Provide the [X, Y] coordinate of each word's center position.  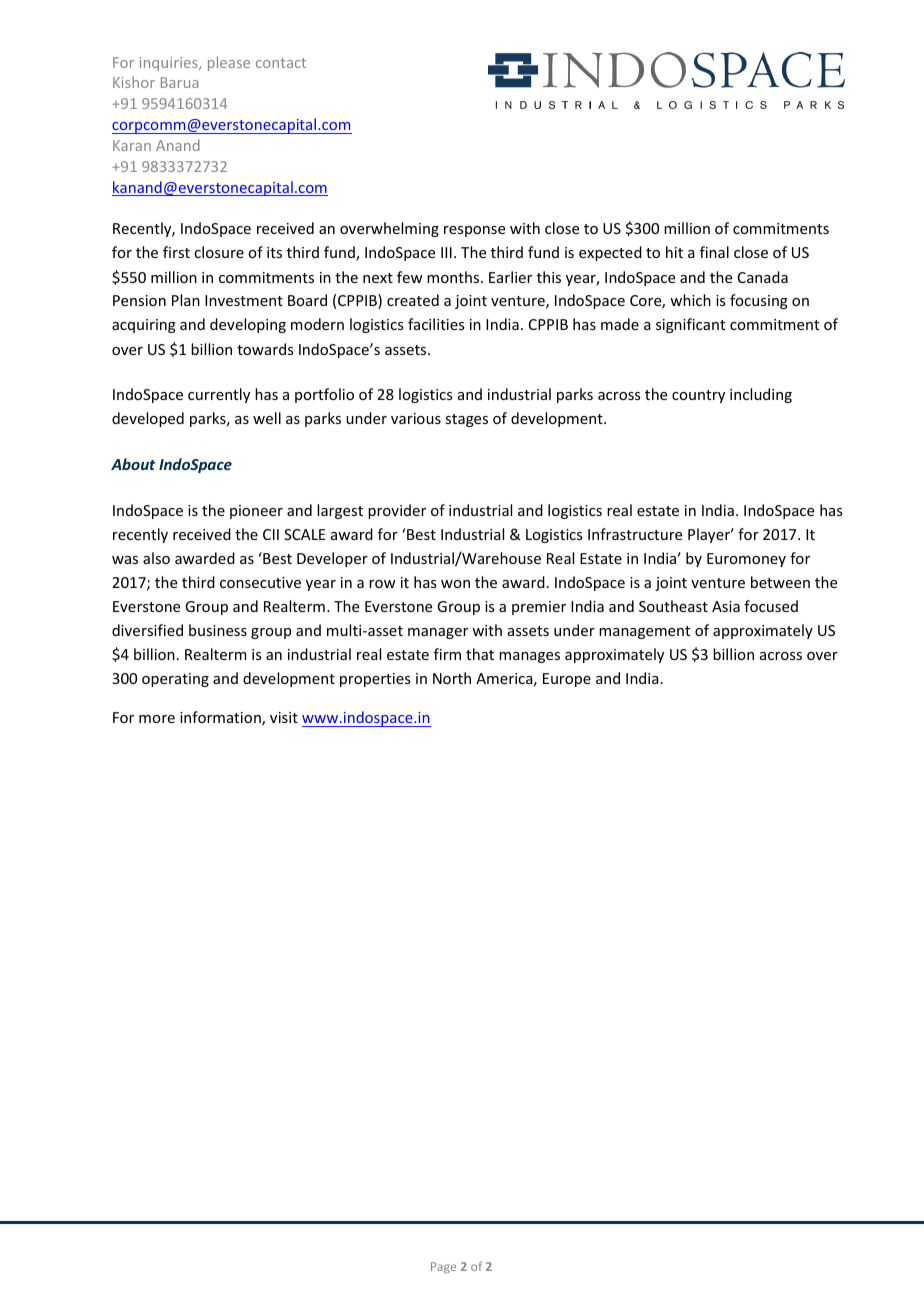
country [698, 396]
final [714, 252]
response [474, 231]
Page [443, 1268]
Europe [567, 680]
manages [529, 657]
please [229, 63]
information [221, 718]
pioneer [256, 512]
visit [284, 717]
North [452, 678]
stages [466, 420]
